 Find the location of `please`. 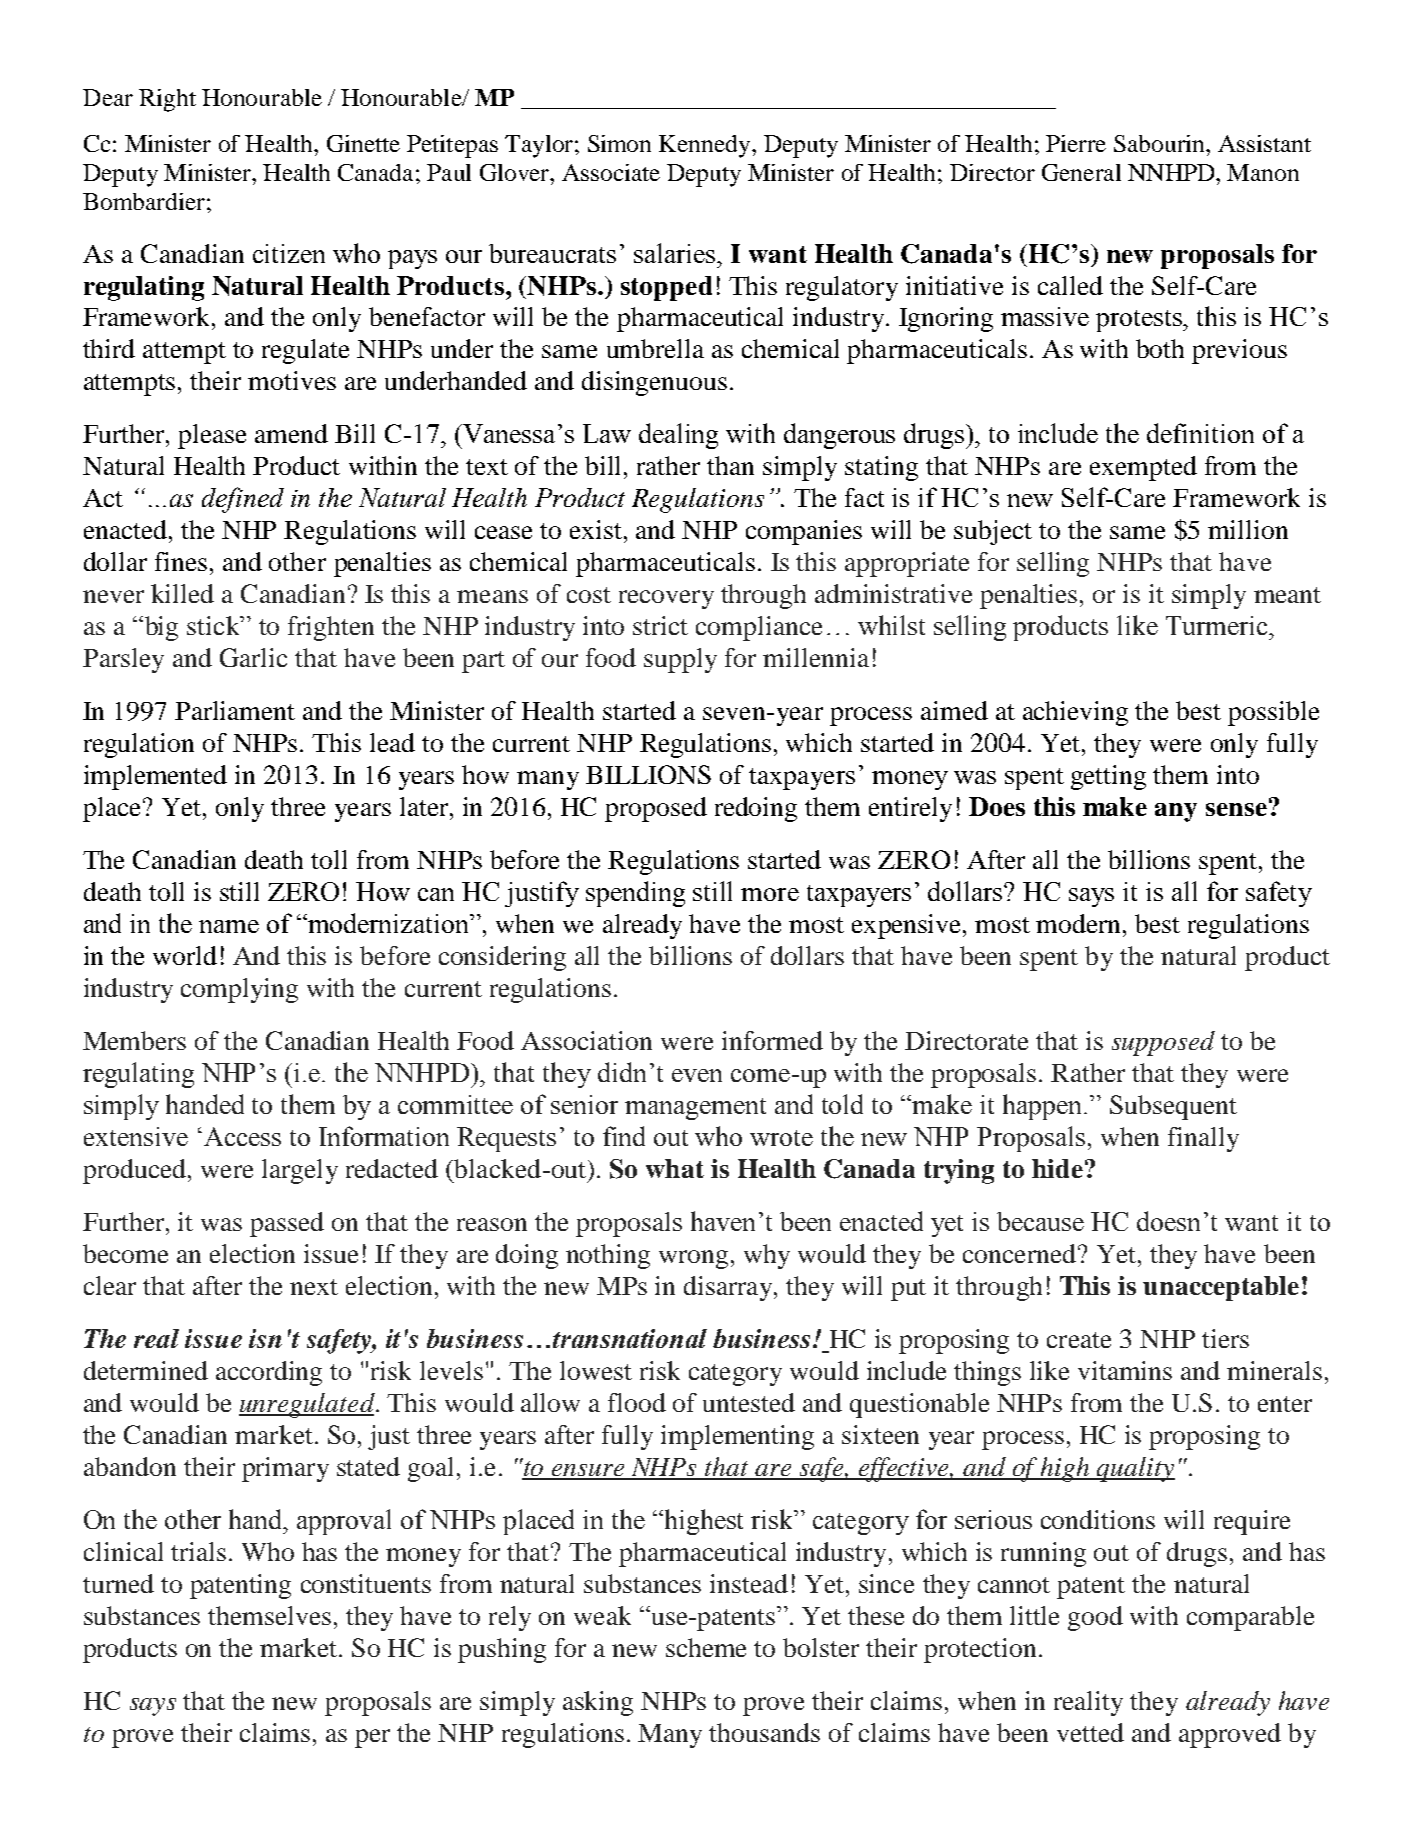

please is located at coordinates (212, 436).
